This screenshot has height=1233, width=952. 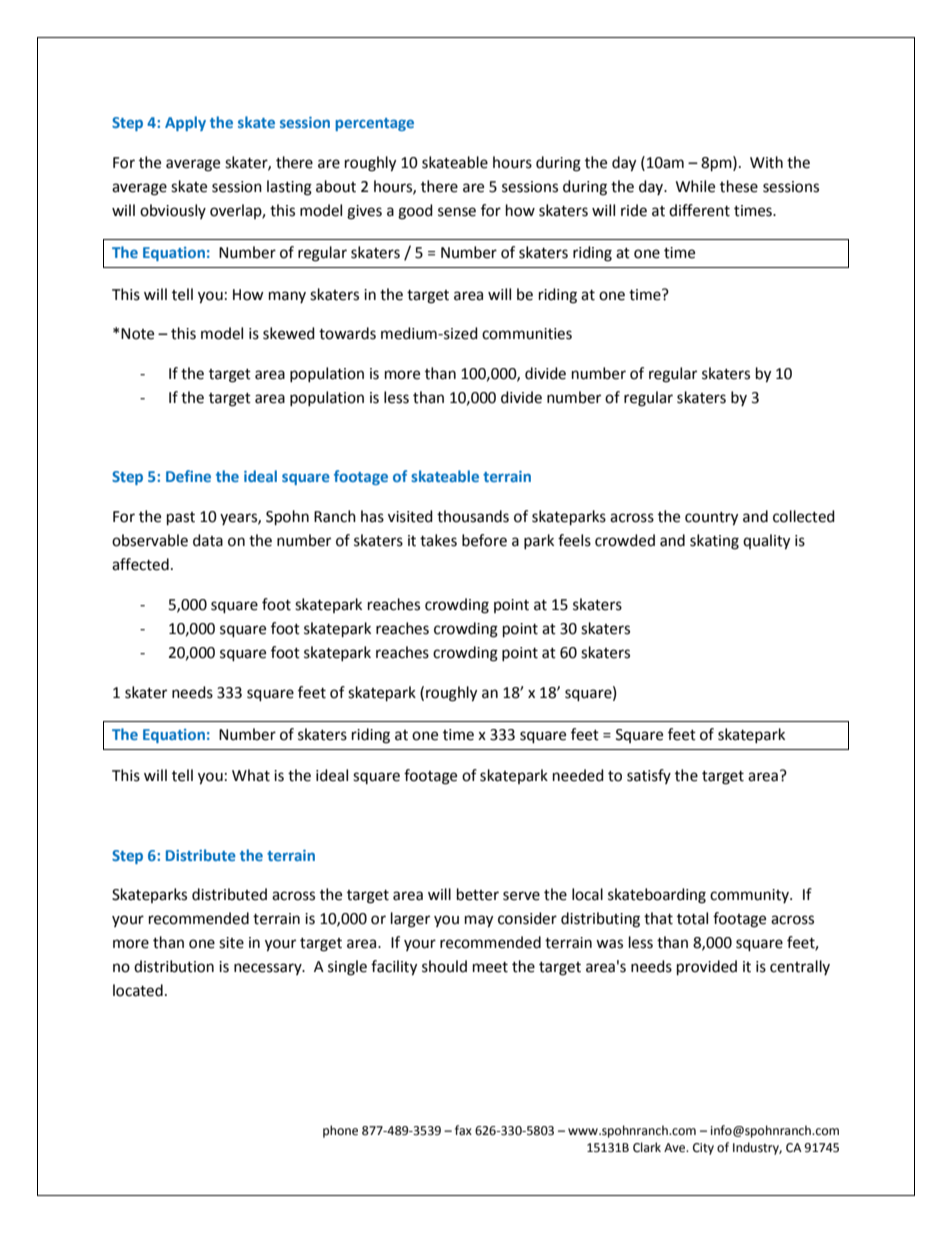 What do you see at coordinates (457, 212) in the screenshot?
I see `sense` at bounding box center [457, 212].
